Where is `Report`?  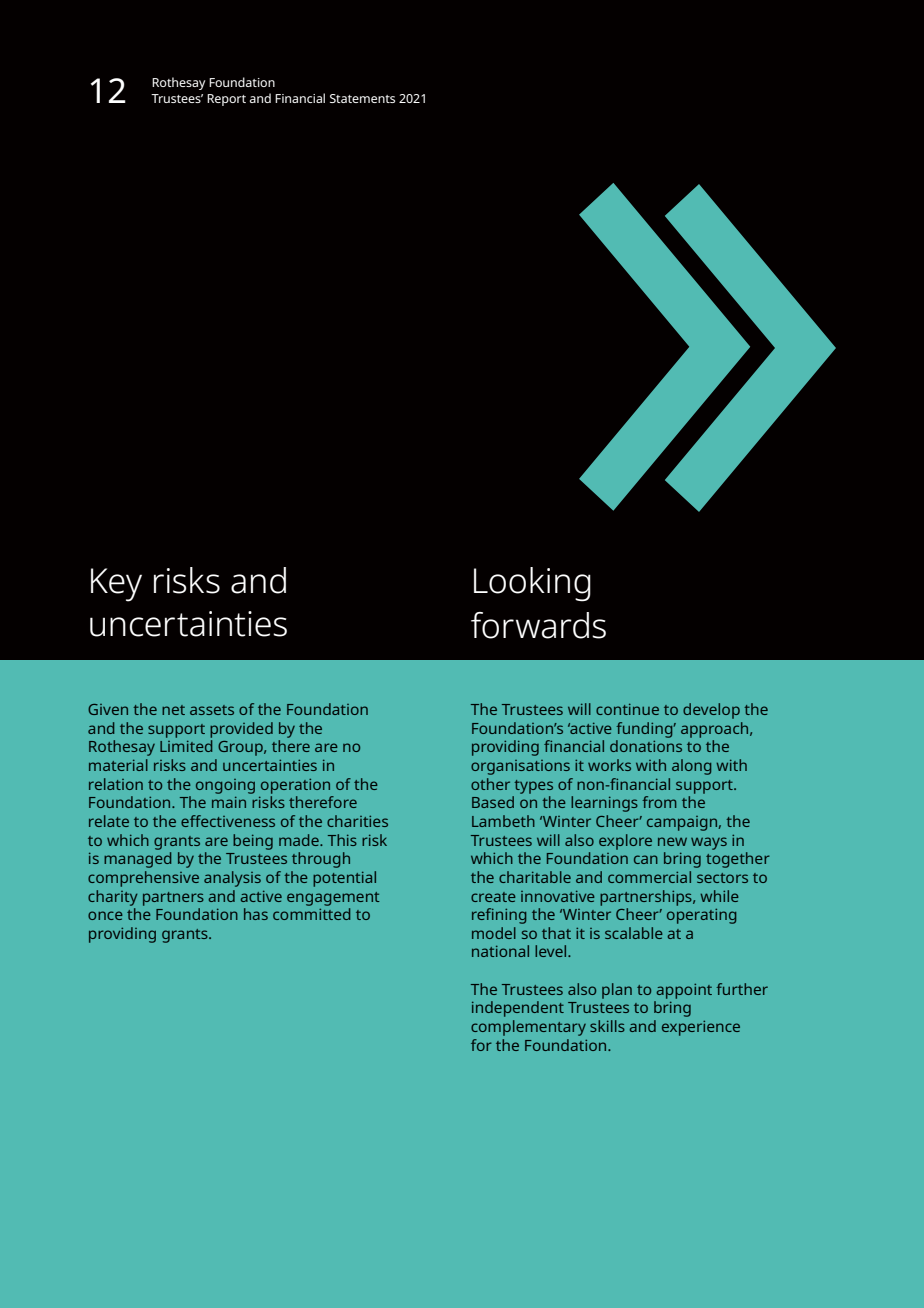 Report is located at coordinates (226, 100).
